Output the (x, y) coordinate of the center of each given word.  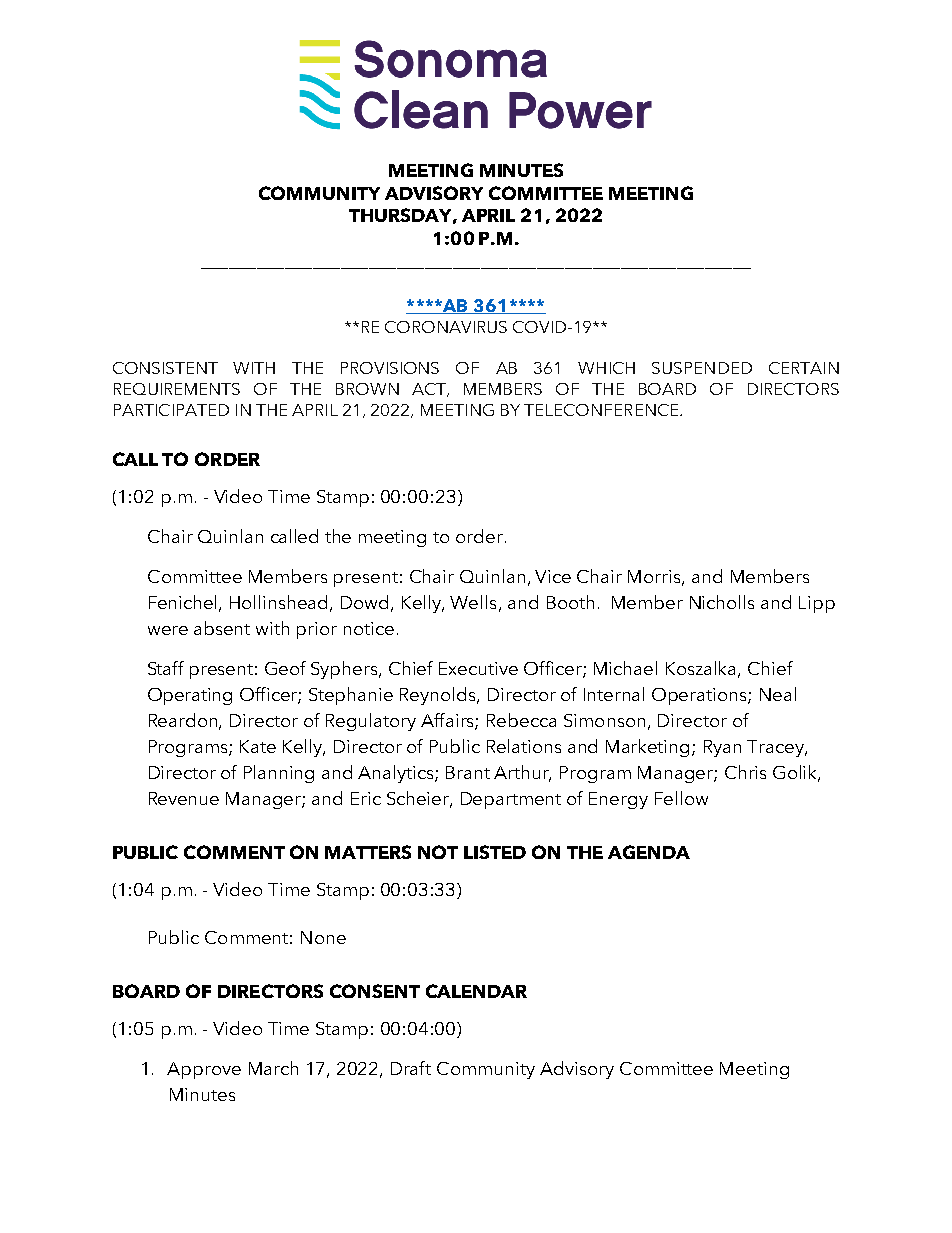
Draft (411, 1068)
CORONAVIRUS (446, 327)
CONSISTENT (165, 368)
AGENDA (649, 852)
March (273, 1068)
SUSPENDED (702, 368)
